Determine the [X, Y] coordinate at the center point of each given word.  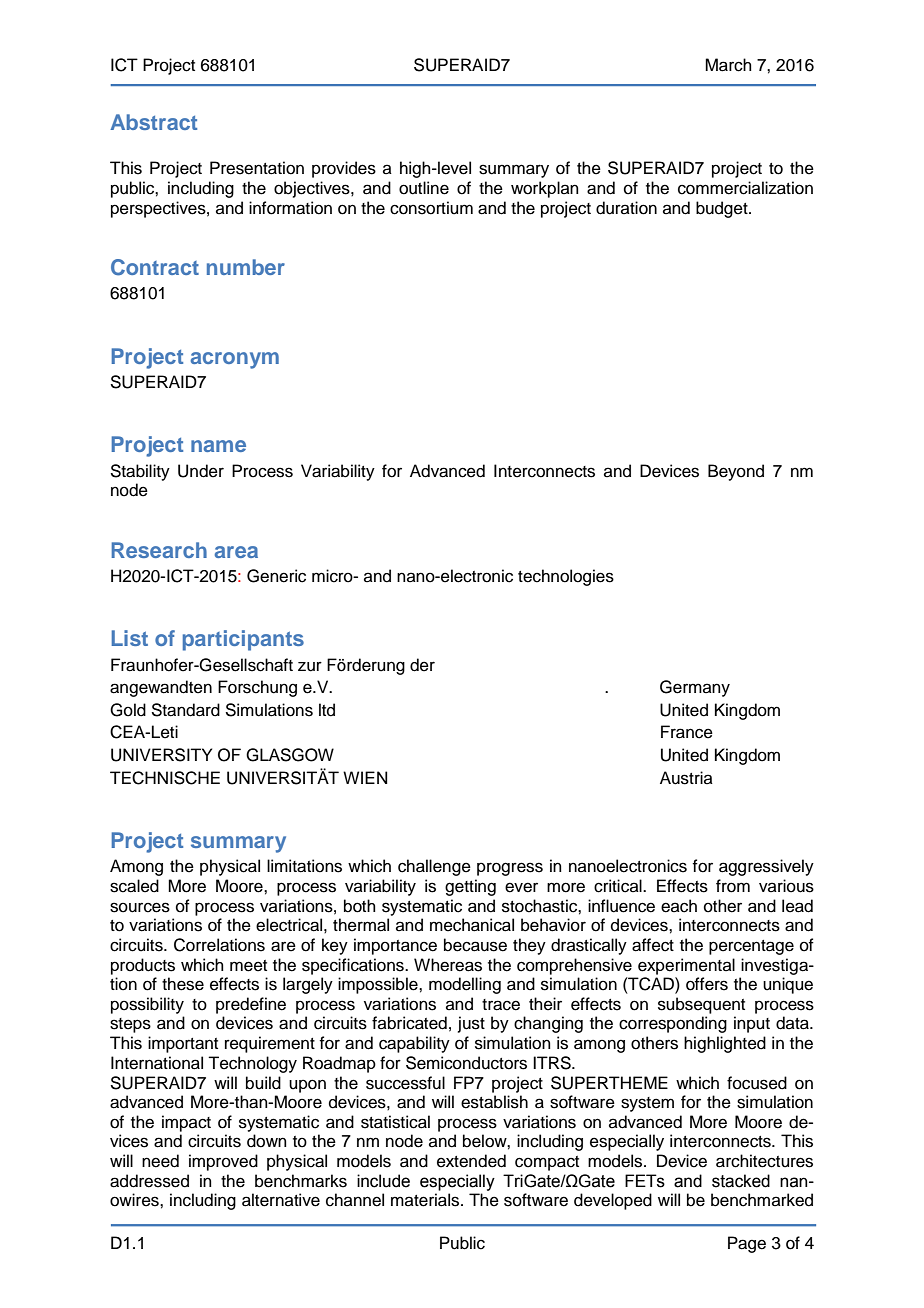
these [183, 984]
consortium [431, 208]
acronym [235, 360]
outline [424, 188]
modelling [465, 985]
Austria [686, 778]
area [236, 552]
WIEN [365, 777]
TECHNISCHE [165, 778]
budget [723, 209]
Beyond [736, 472]
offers [707, 984]
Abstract [153, 122]
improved [223, 1162]
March [728, 65]
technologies [566, 577]
